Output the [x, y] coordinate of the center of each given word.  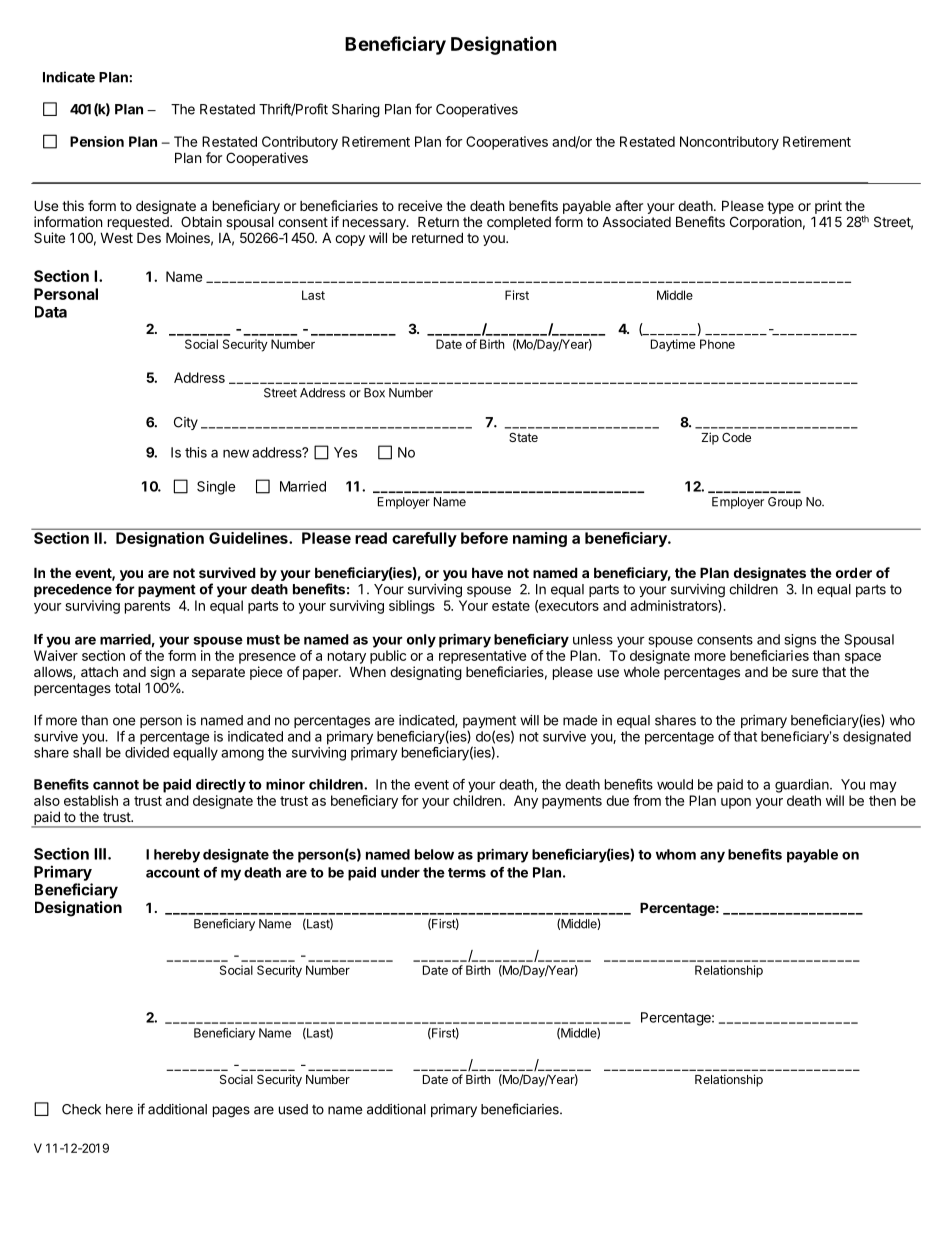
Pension [97, 141]
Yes [345, 452]
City [186, 423]
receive [420, 205]
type [780, 207]
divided [147, 752]
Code [736, 437]
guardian [803, 786]
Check [81, 1109]
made [580, 720]
